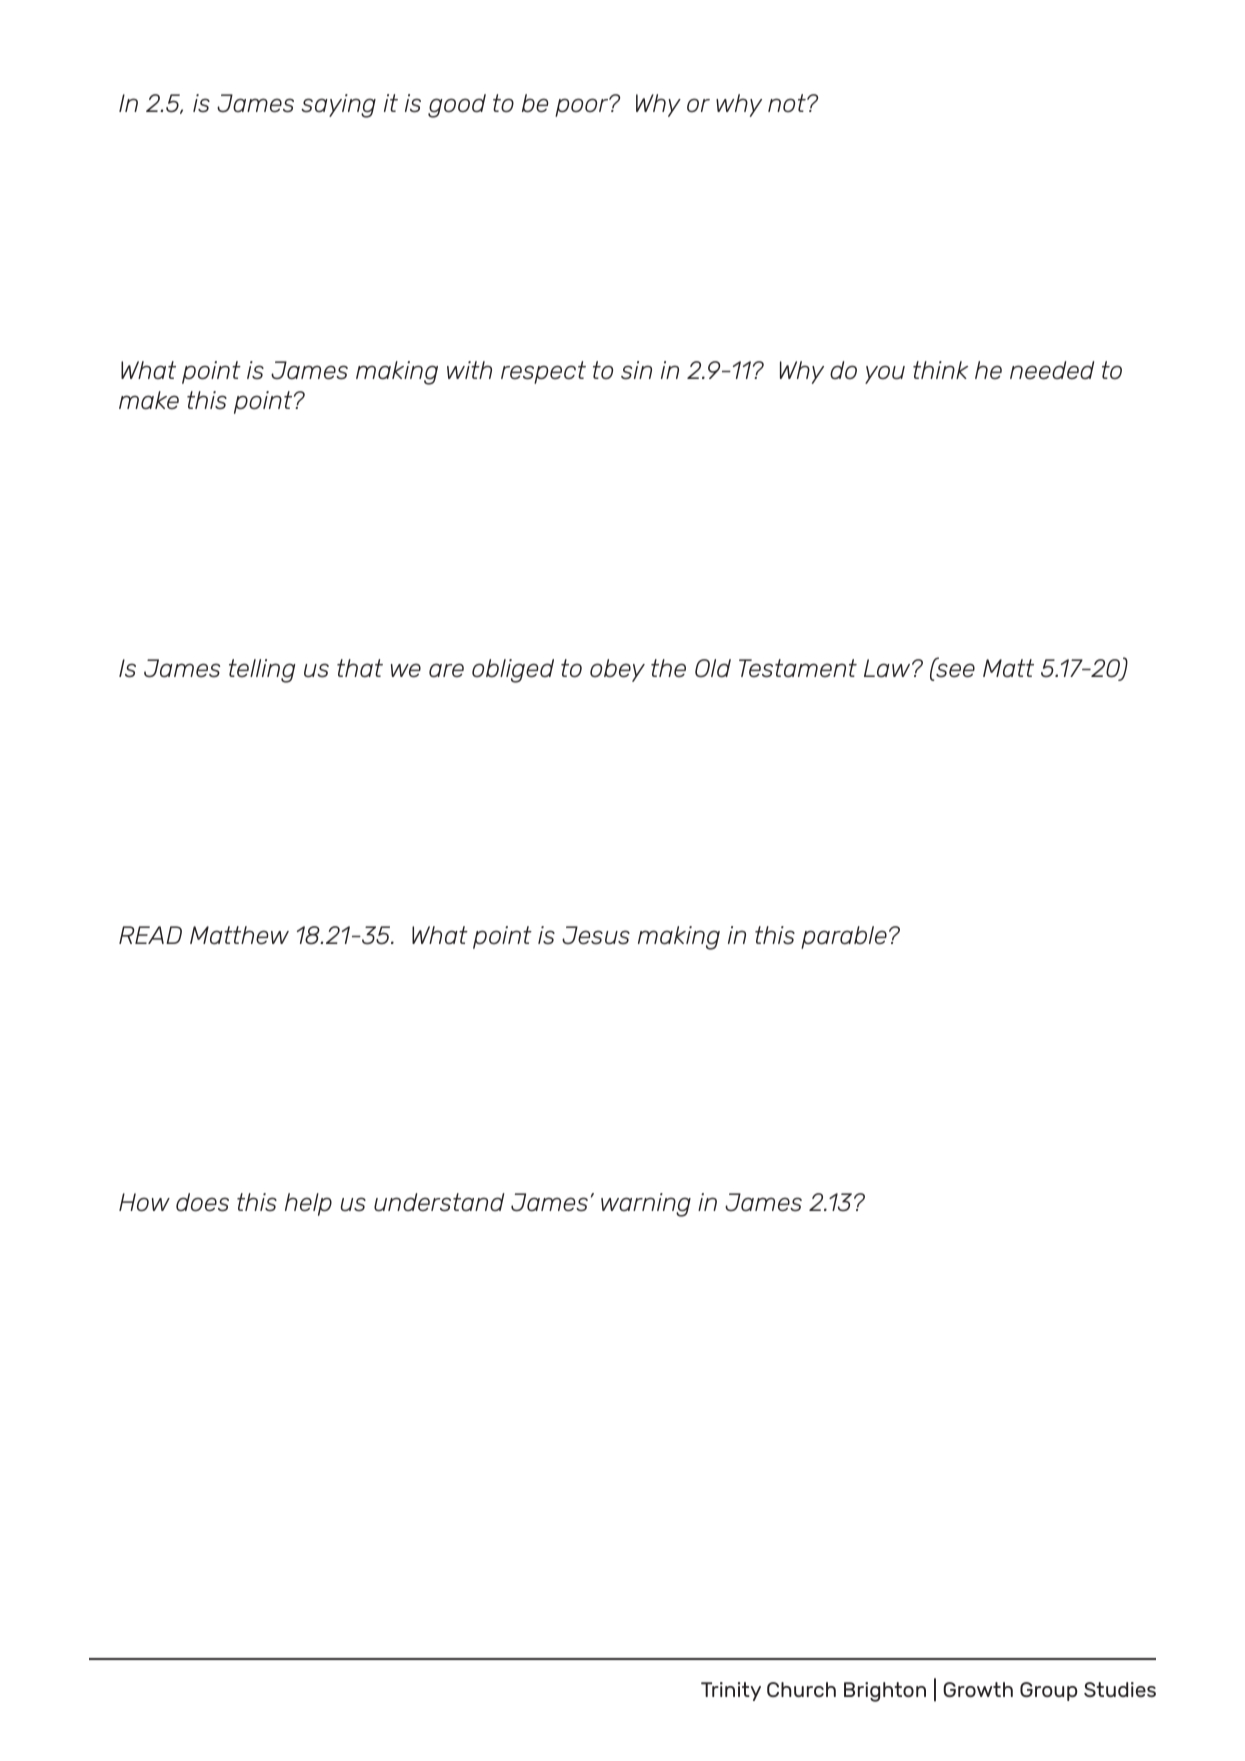  Describe the element at coordinates (617, 670) in the document. I see `obey` at that location.
